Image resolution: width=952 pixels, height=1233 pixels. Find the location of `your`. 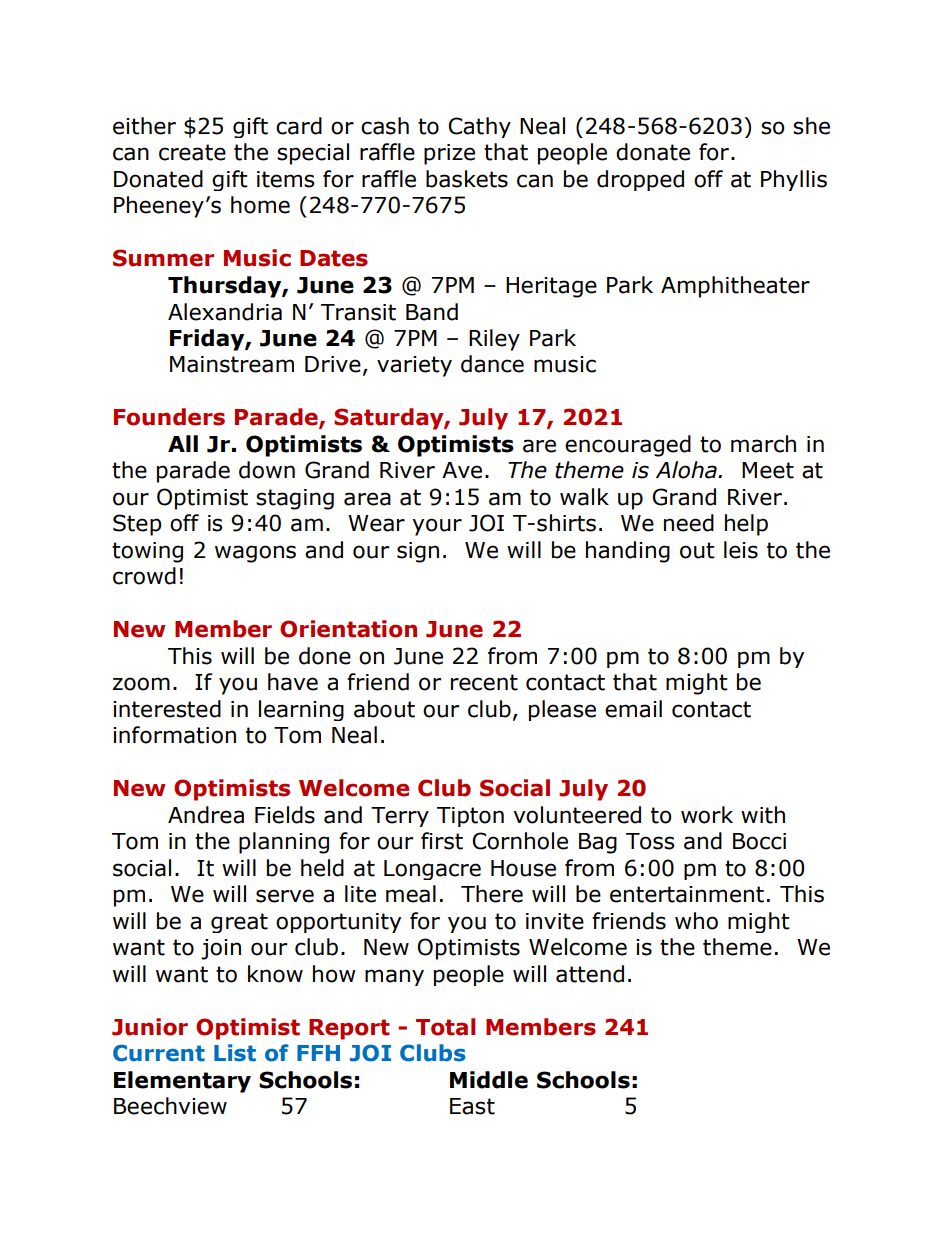

your is located at coordinates (437, 527).
